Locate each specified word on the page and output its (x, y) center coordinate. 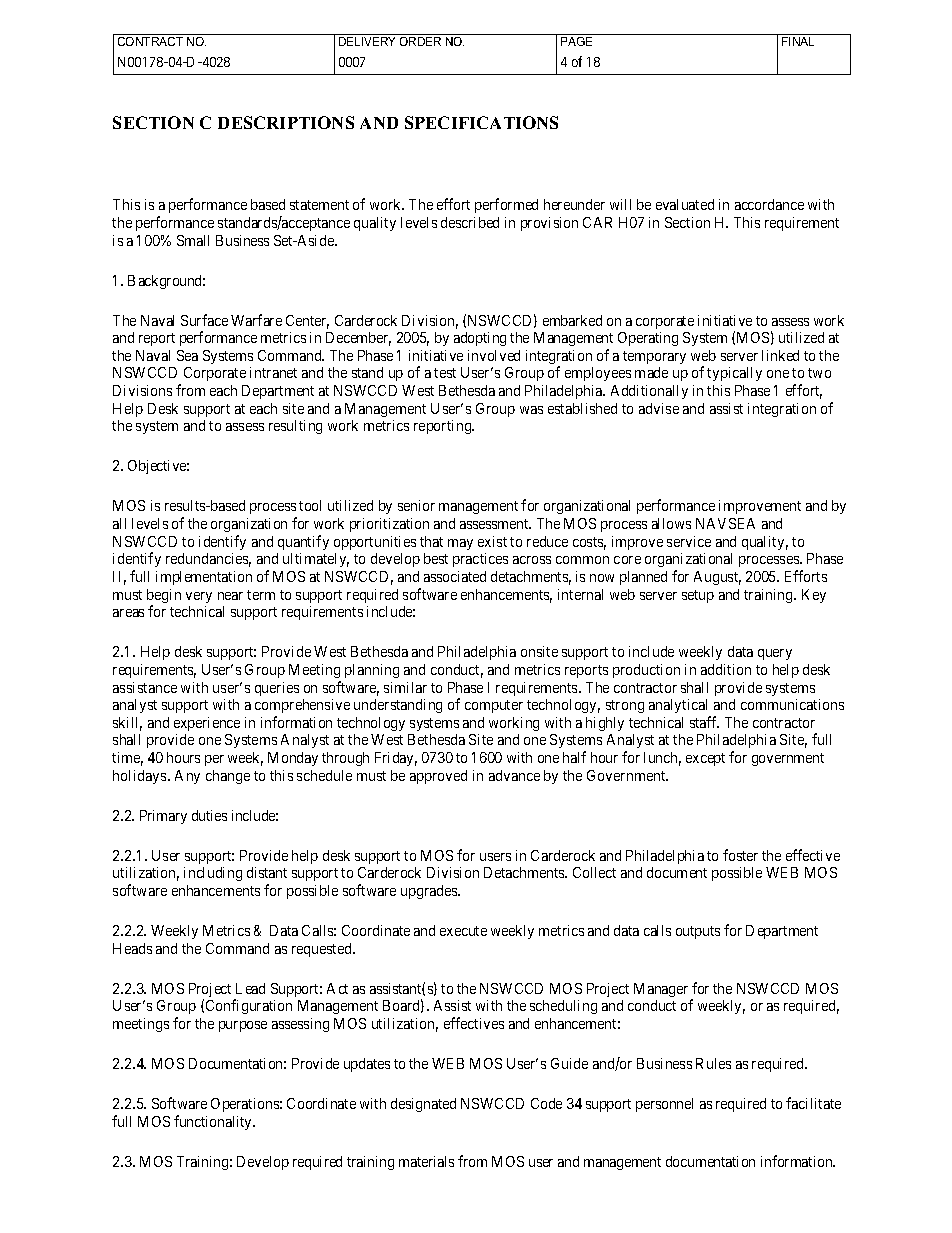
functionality (214, 1122)
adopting (480, 339)
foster (740, 855)
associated (455, 576)
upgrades (430, 892)
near (230, 596)
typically (734, 374)
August (717, 578)
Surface (204, 320)
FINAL (799, 40)
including (213, 874)
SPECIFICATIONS (481, 122)
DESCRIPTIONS (286, 122)
